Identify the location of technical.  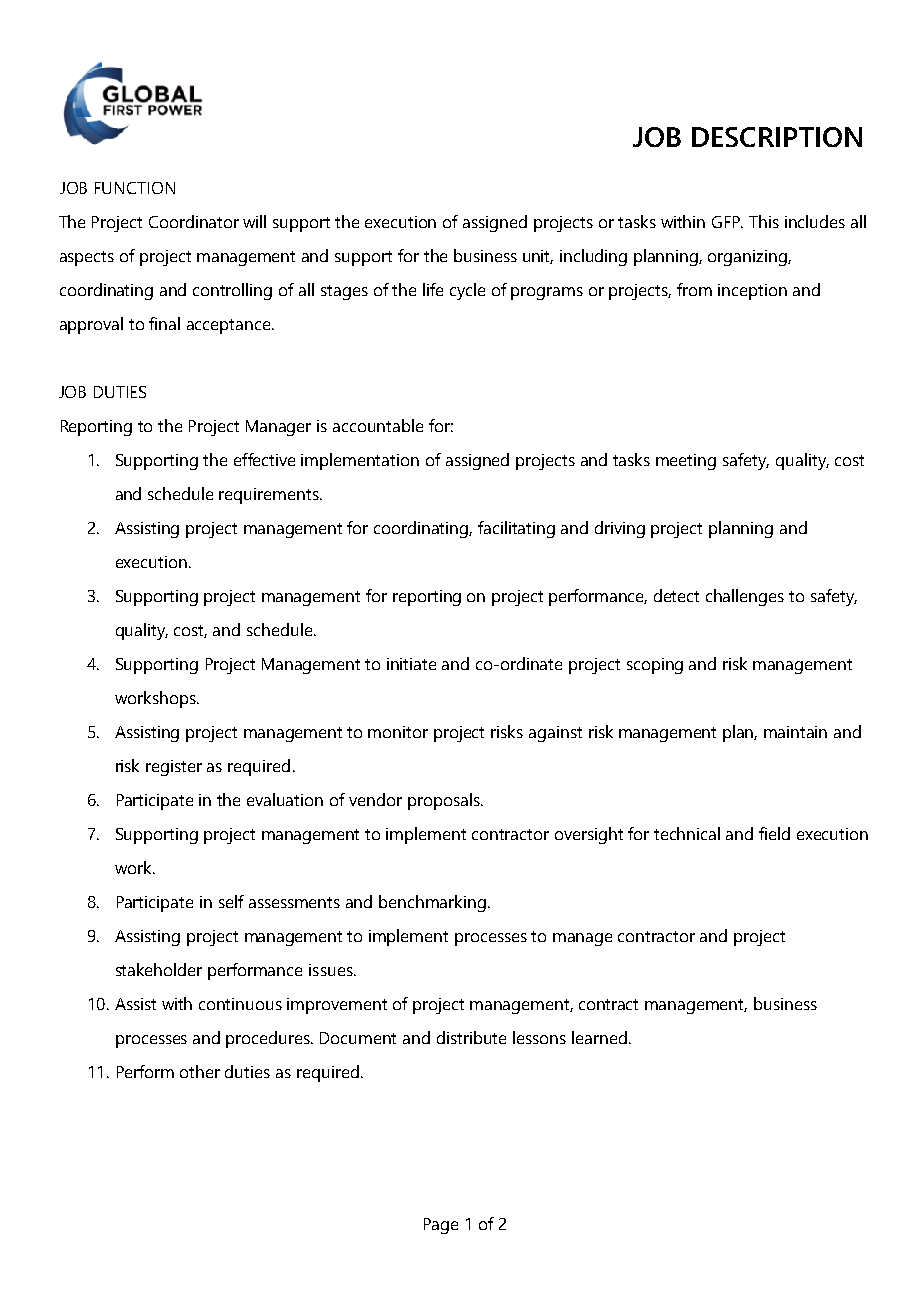
(687, 833).
